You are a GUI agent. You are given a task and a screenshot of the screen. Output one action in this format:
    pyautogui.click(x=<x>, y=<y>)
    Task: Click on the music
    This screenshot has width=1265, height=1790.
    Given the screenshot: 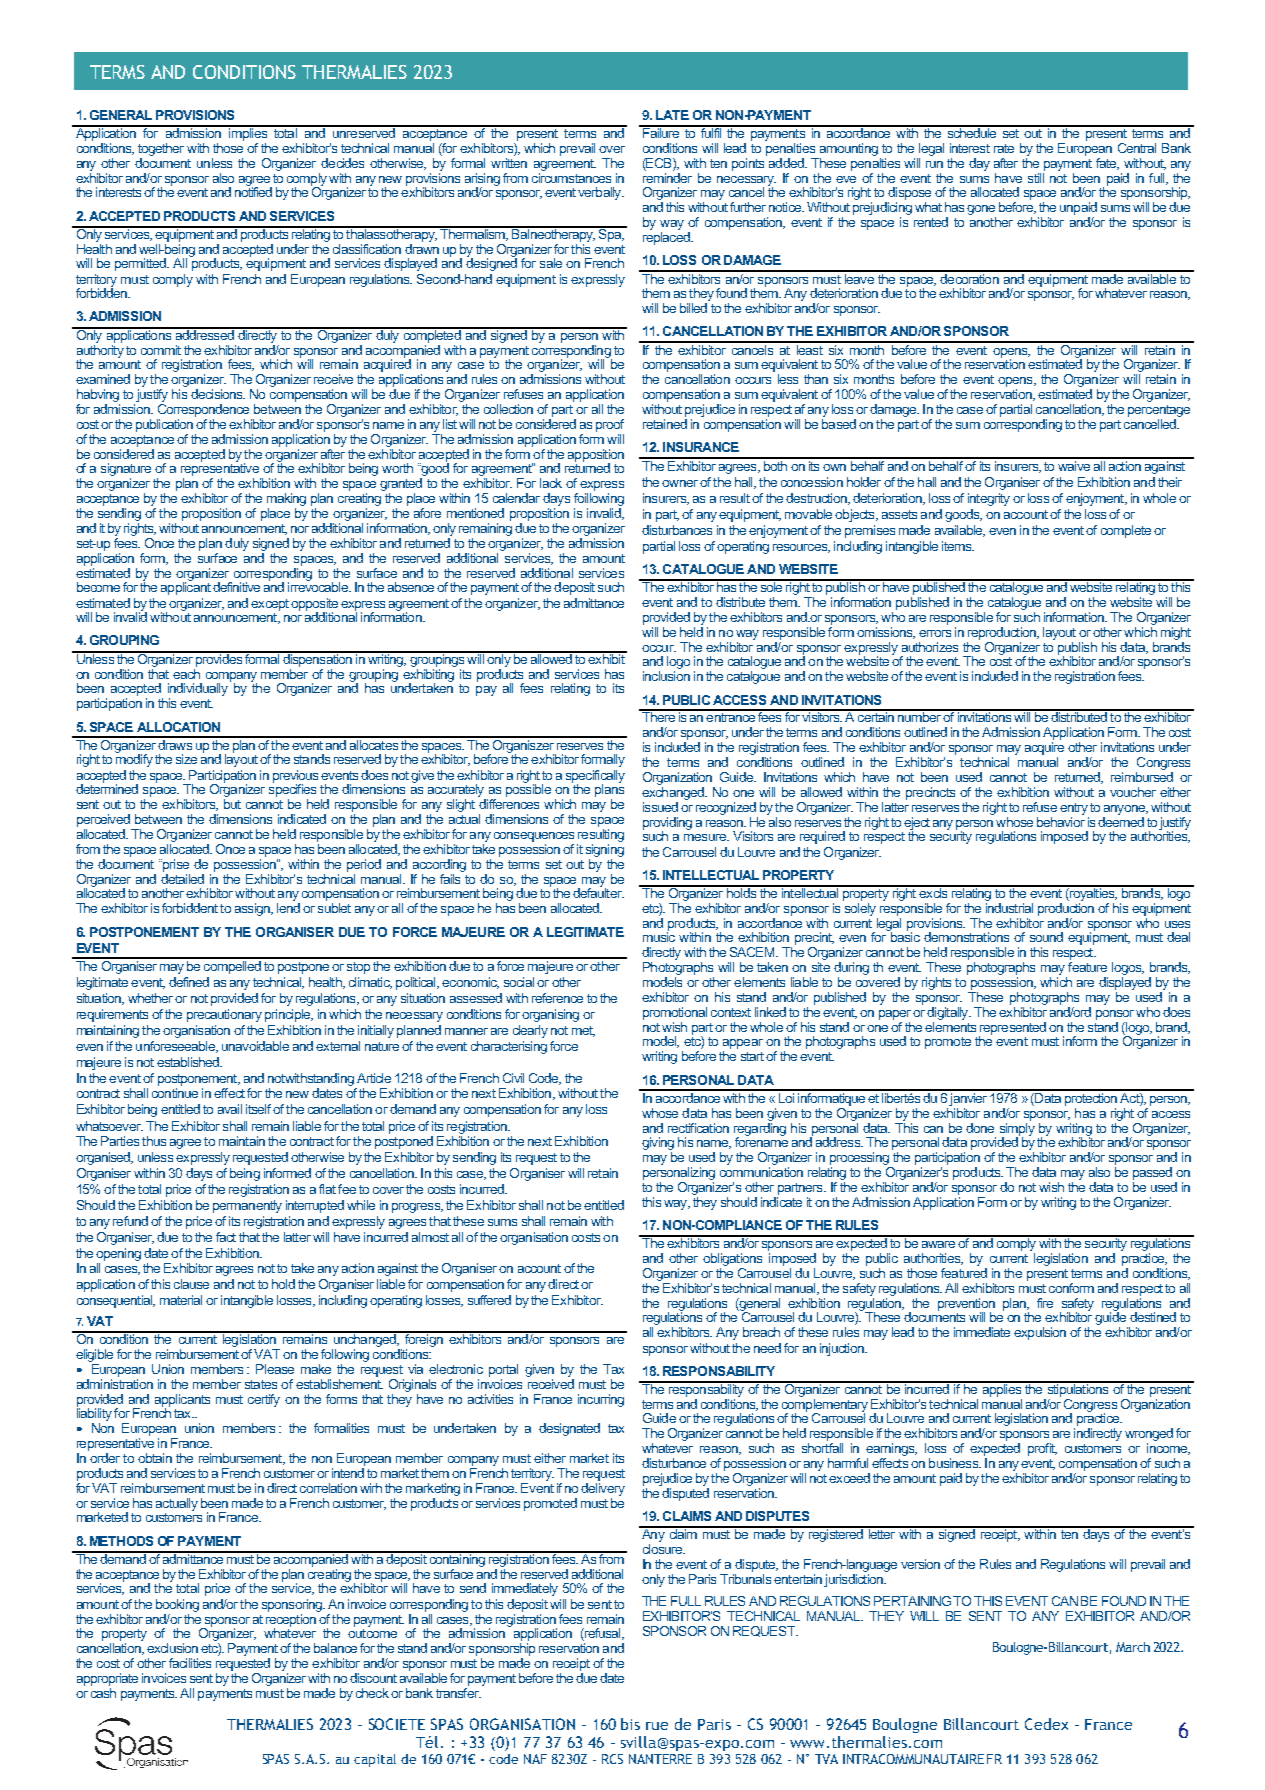 What is the action you would take?
    pyautogui.click(x=659, y=936)
